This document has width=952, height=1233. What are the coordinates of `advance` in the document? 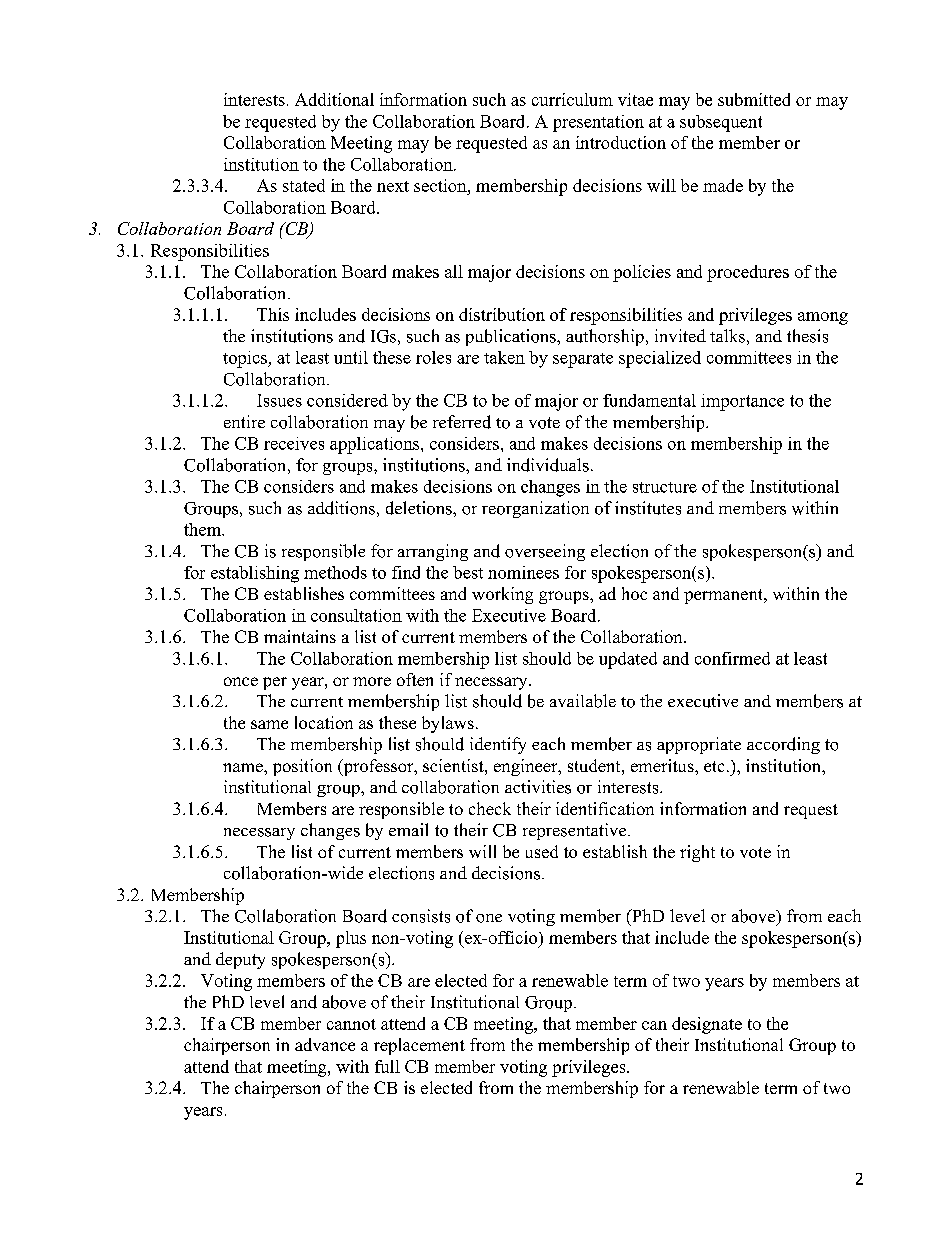 It's located at (325, 1044).
